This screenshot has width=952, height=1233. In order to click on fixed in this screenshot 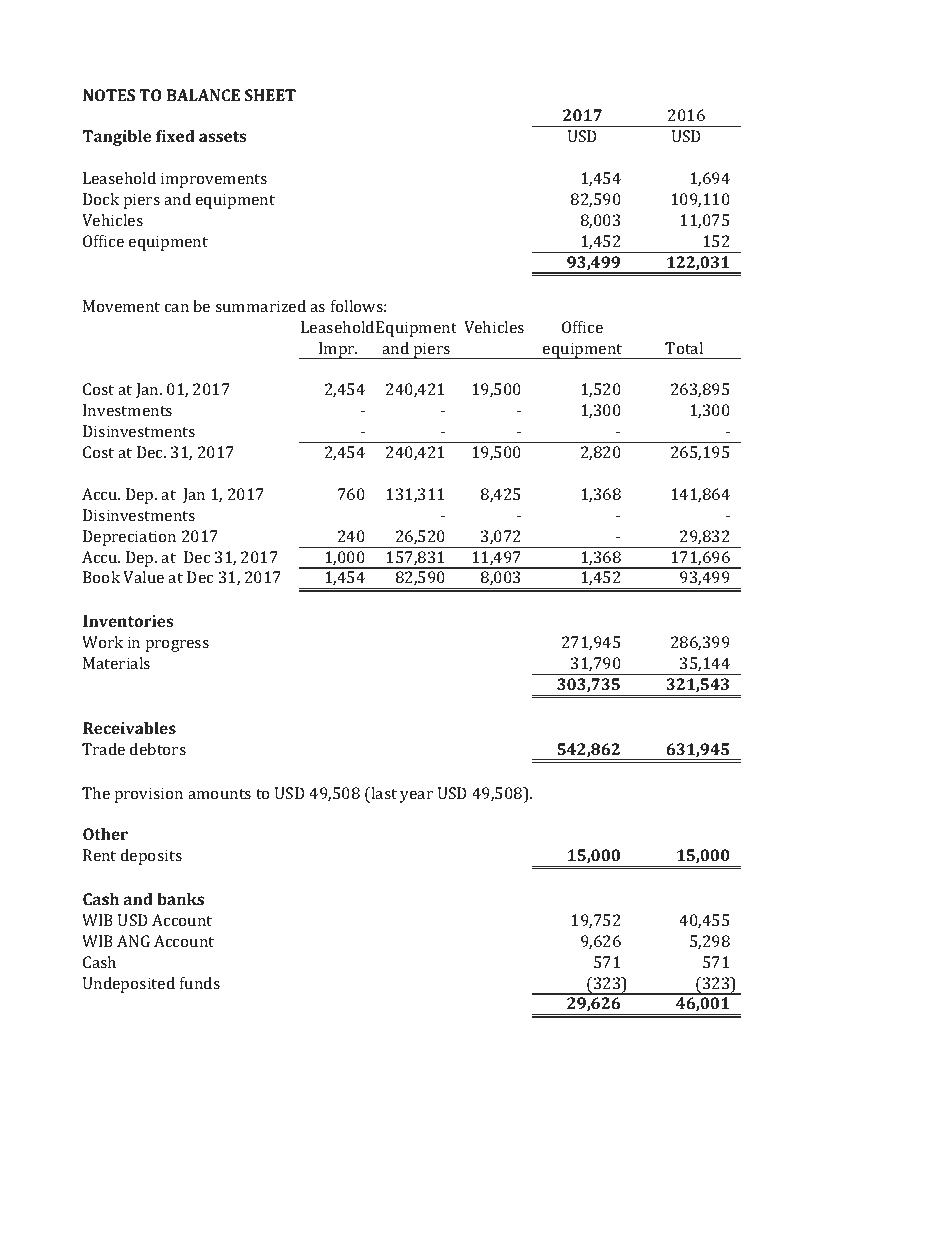, I will do `click(175, 136)`.
